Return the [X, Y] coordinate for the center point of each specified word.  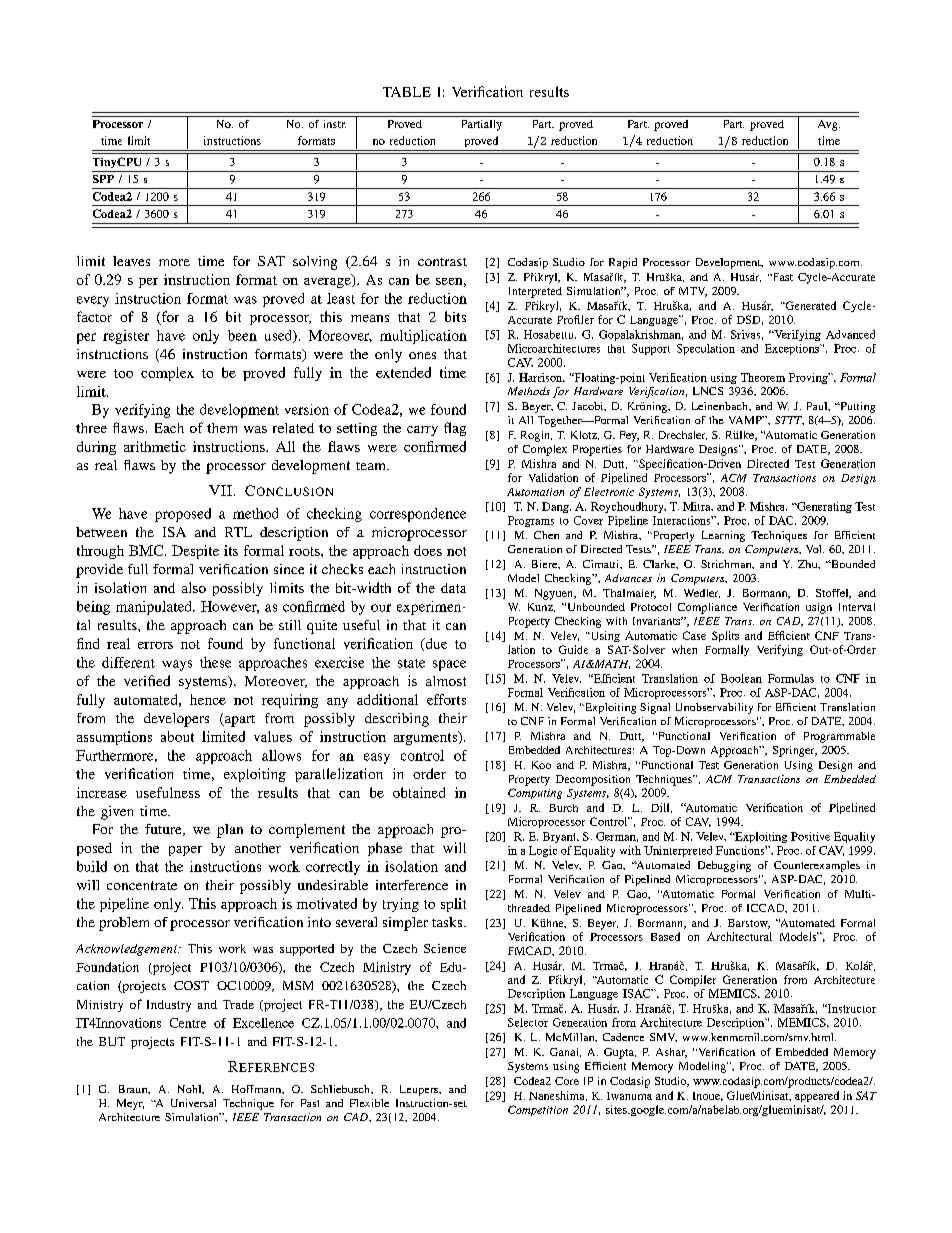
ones [422, 355]
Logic [543, 851]
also [194, 587]
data [453, 588]
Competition [538, 1110]
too [123, 373]
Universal [193, 1103]
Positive [810, 836]
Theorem [763, 377]
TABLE [407, 92]
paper [185, 851]
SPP [103, 179]
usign [819, 608]
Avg [829, 125]
